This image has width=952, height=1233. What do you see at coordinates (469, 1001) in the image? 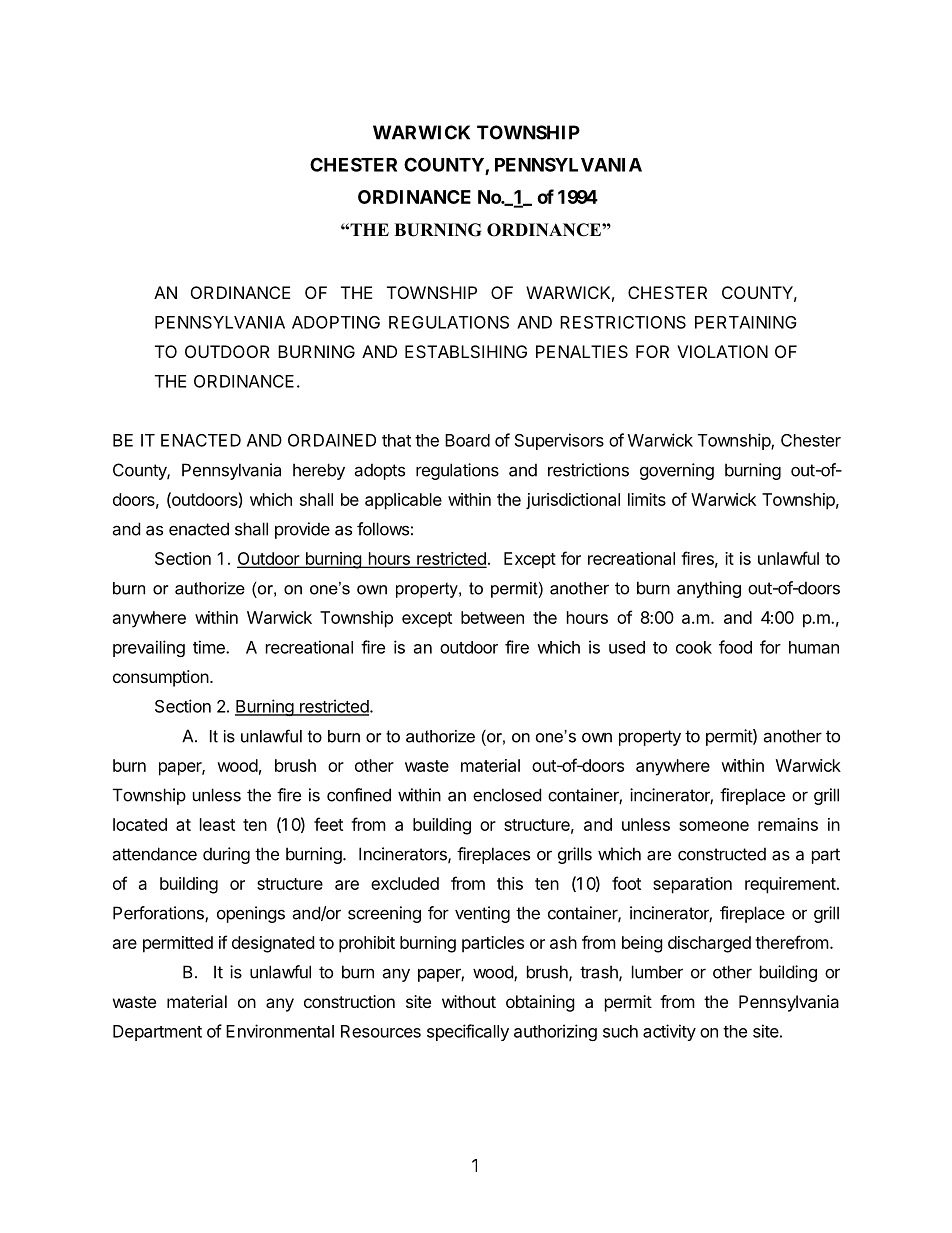
I see `without` at bounding box center [469, 1001].
